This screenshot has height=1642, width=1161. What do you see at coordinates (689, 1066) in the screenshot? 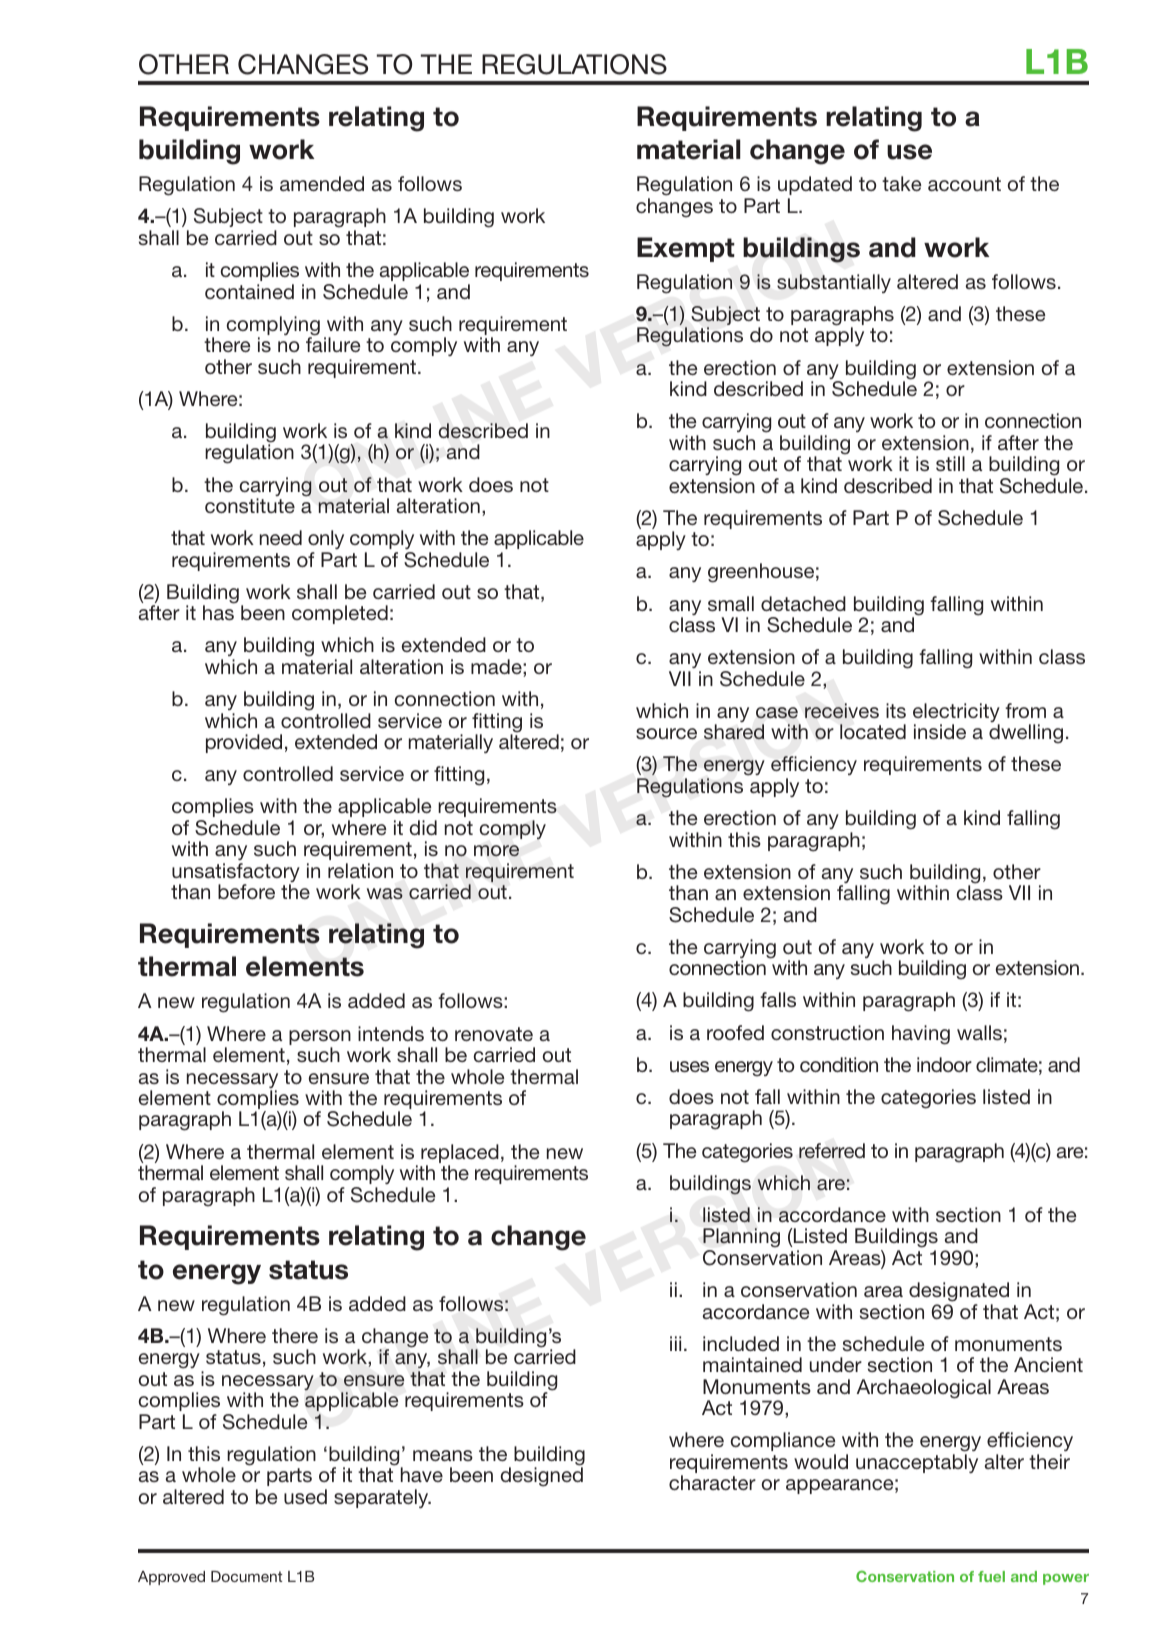
I see `uses` at bounding box center [689, 1066].
